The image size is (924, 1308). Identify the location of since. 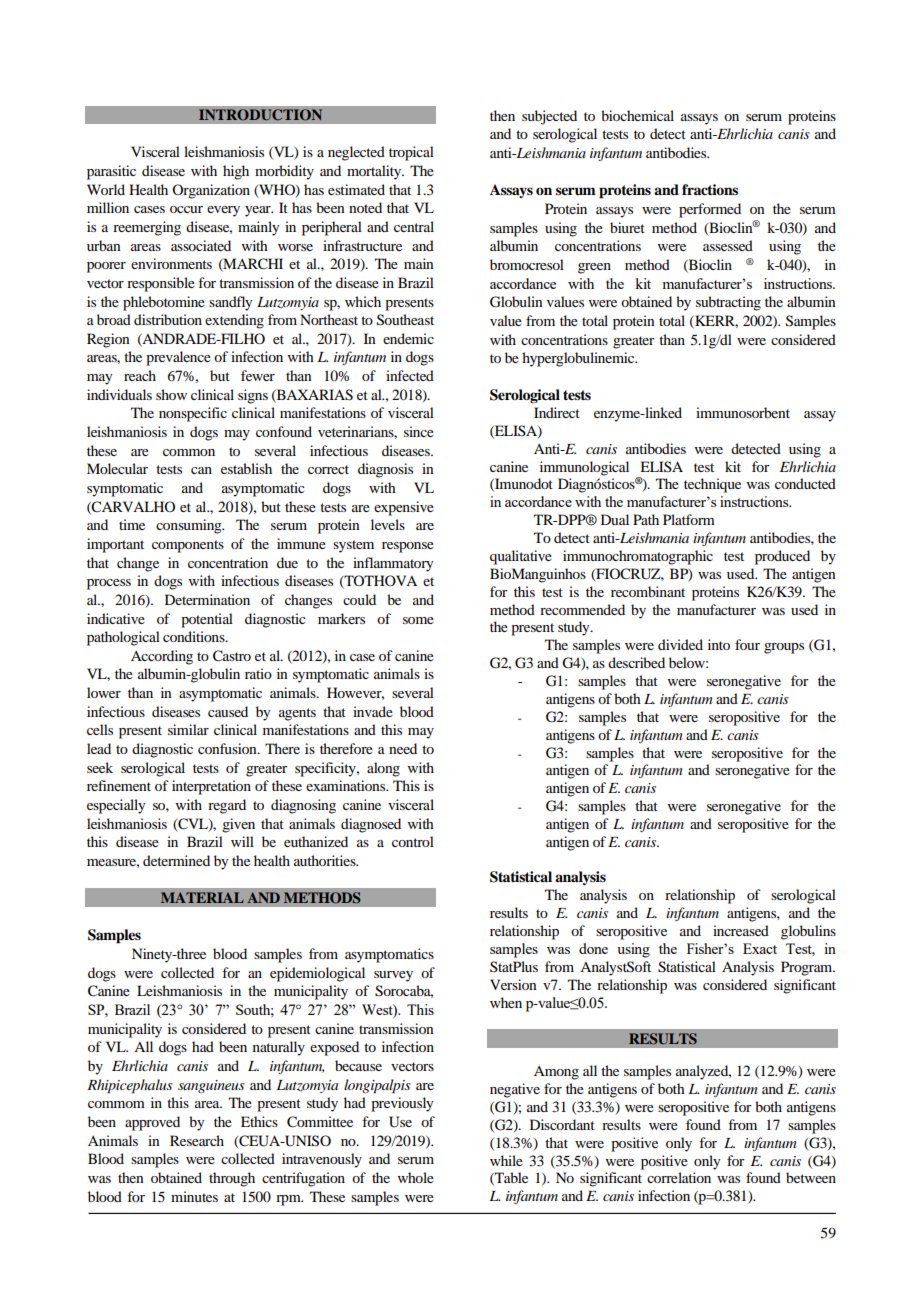
(419, 431).
